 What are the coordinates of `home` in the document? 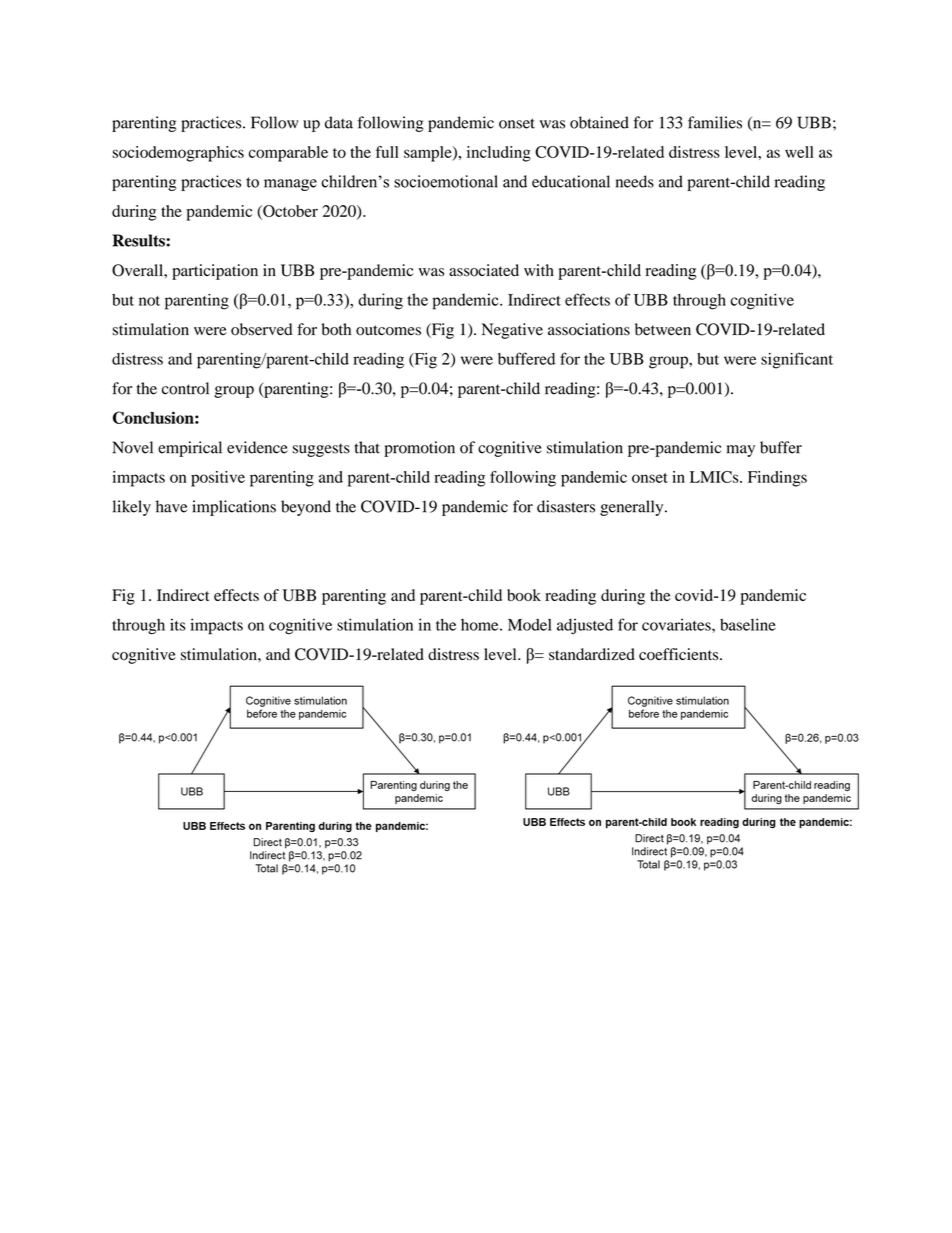 It's located at (481, 625).
